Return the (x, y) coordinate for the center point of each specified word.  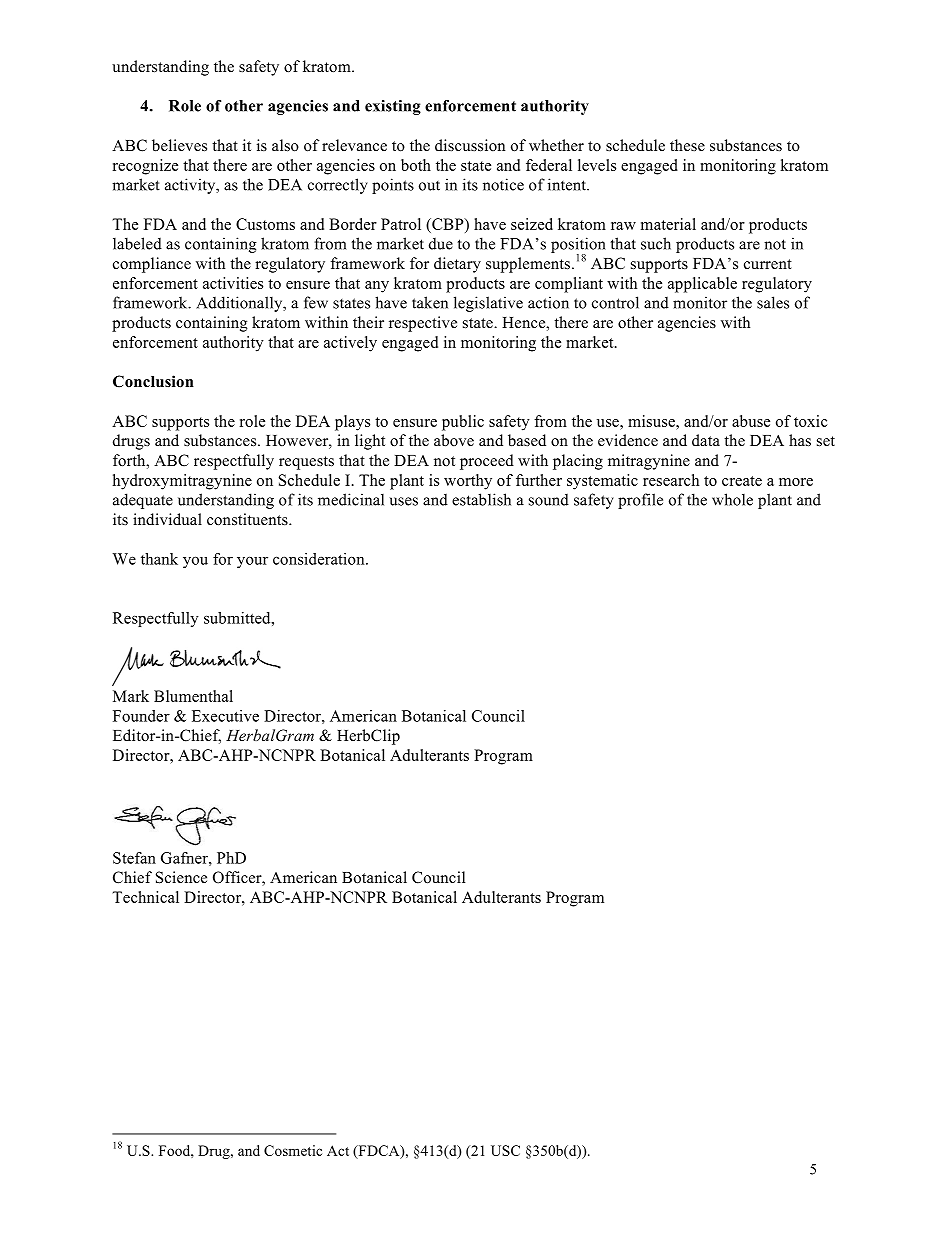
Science (181, 877)
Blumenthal (193, 696)
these (687, 145)
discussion (470, 145)
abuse (751, 421)
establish (481, 499)
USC (505, 1150)
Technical (145, 897)
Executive (225, 716)
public (463, 423)
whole (732, 499)
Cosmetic (293, 1150)
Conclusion (153, 381)
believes (179, 145)
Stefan (134, 858)
